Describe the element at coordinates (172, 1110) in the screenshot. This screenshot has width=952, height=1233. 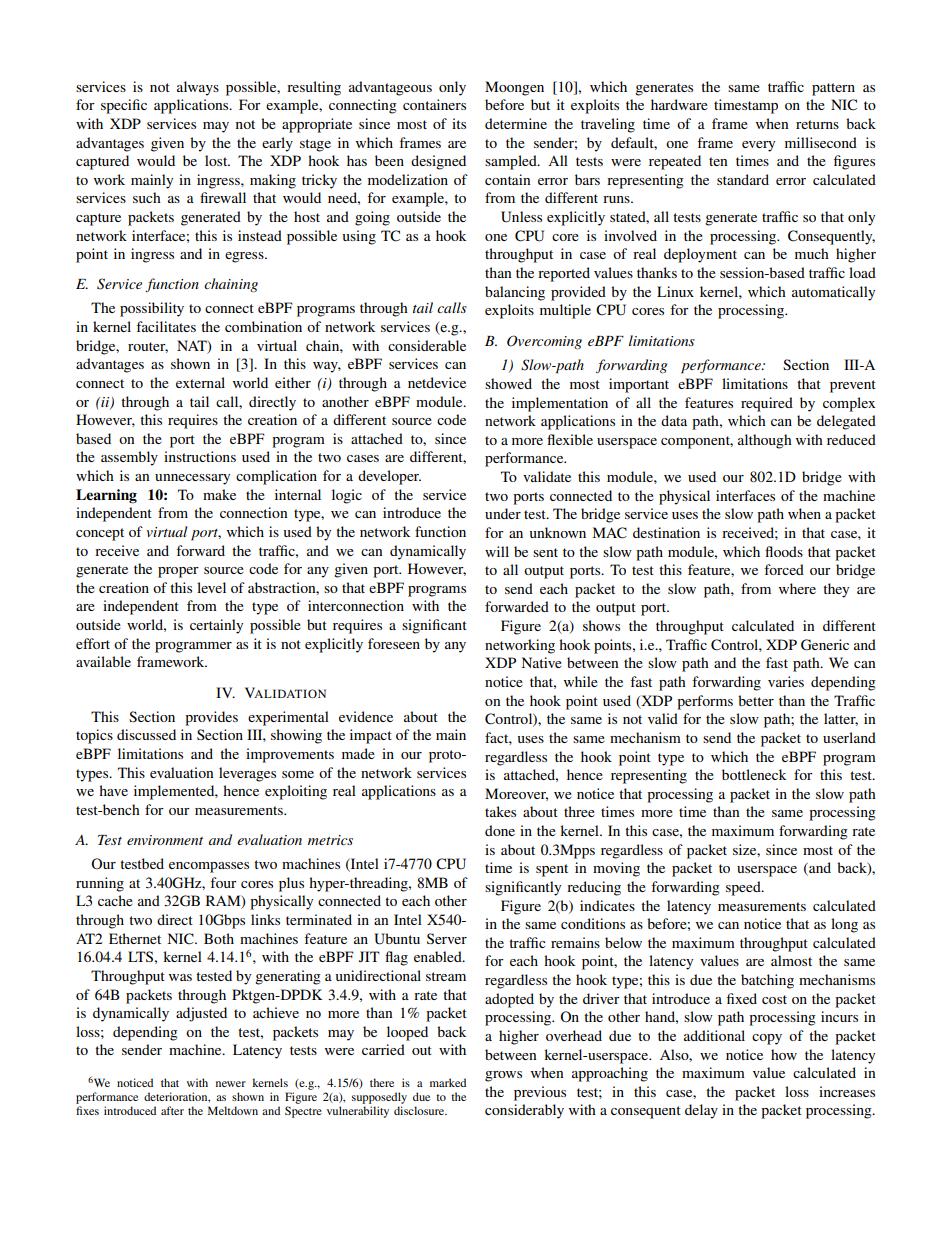
I see `after` at that location.
